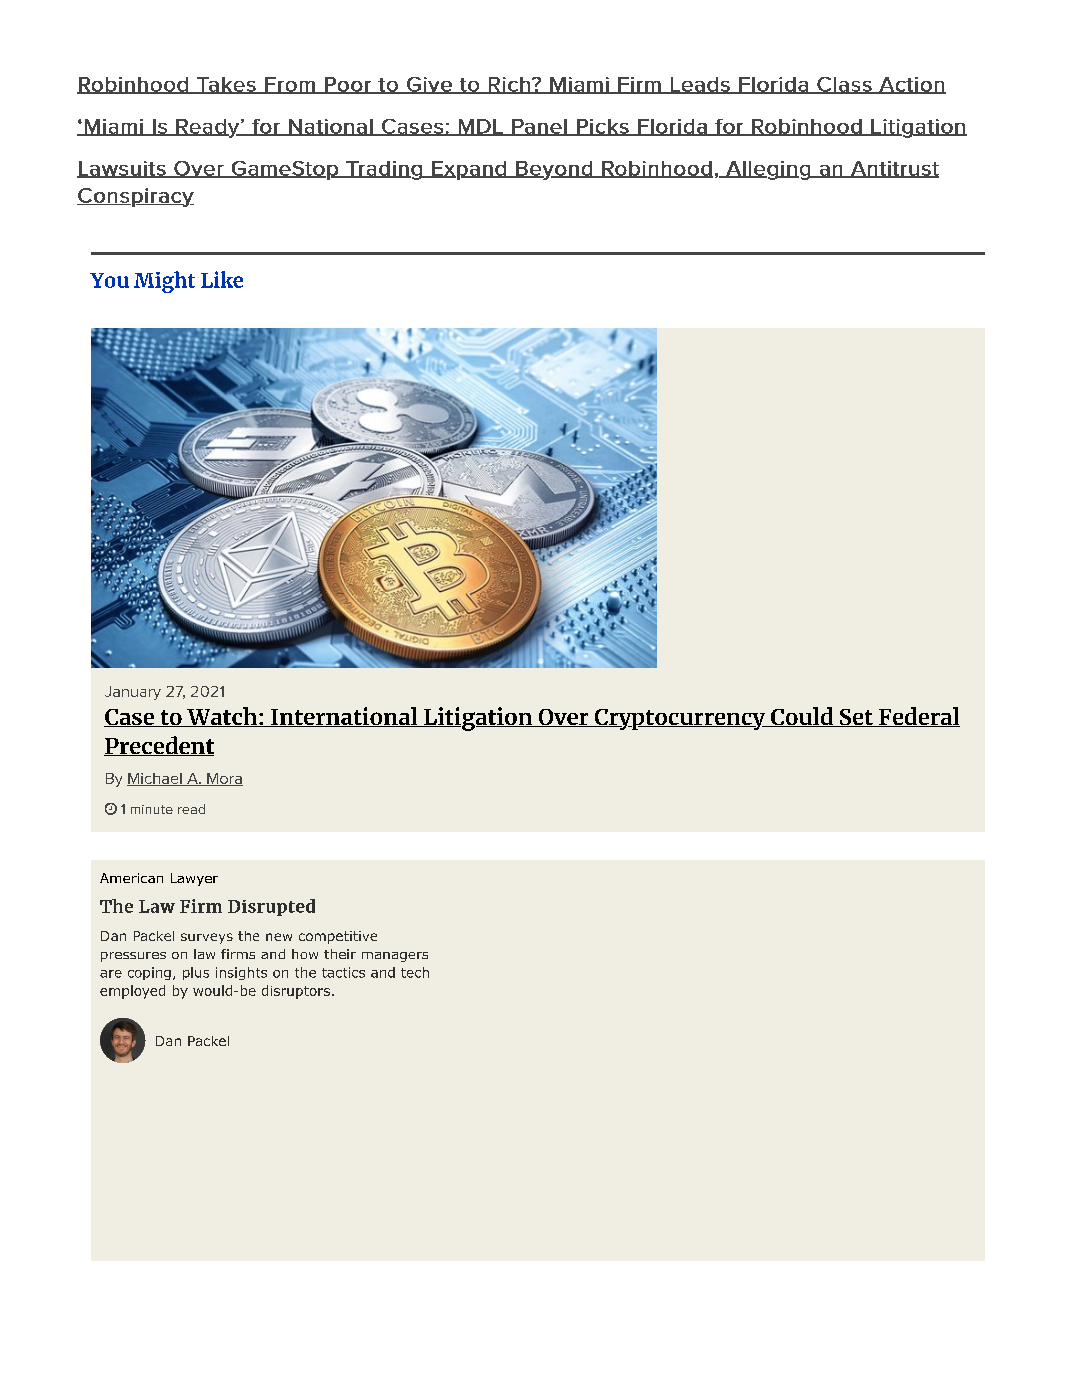 This screenshot has width=1076, height=1392. Describe the element at coordinates (196, 973) in the screenshot. I see `plus` at that location.
